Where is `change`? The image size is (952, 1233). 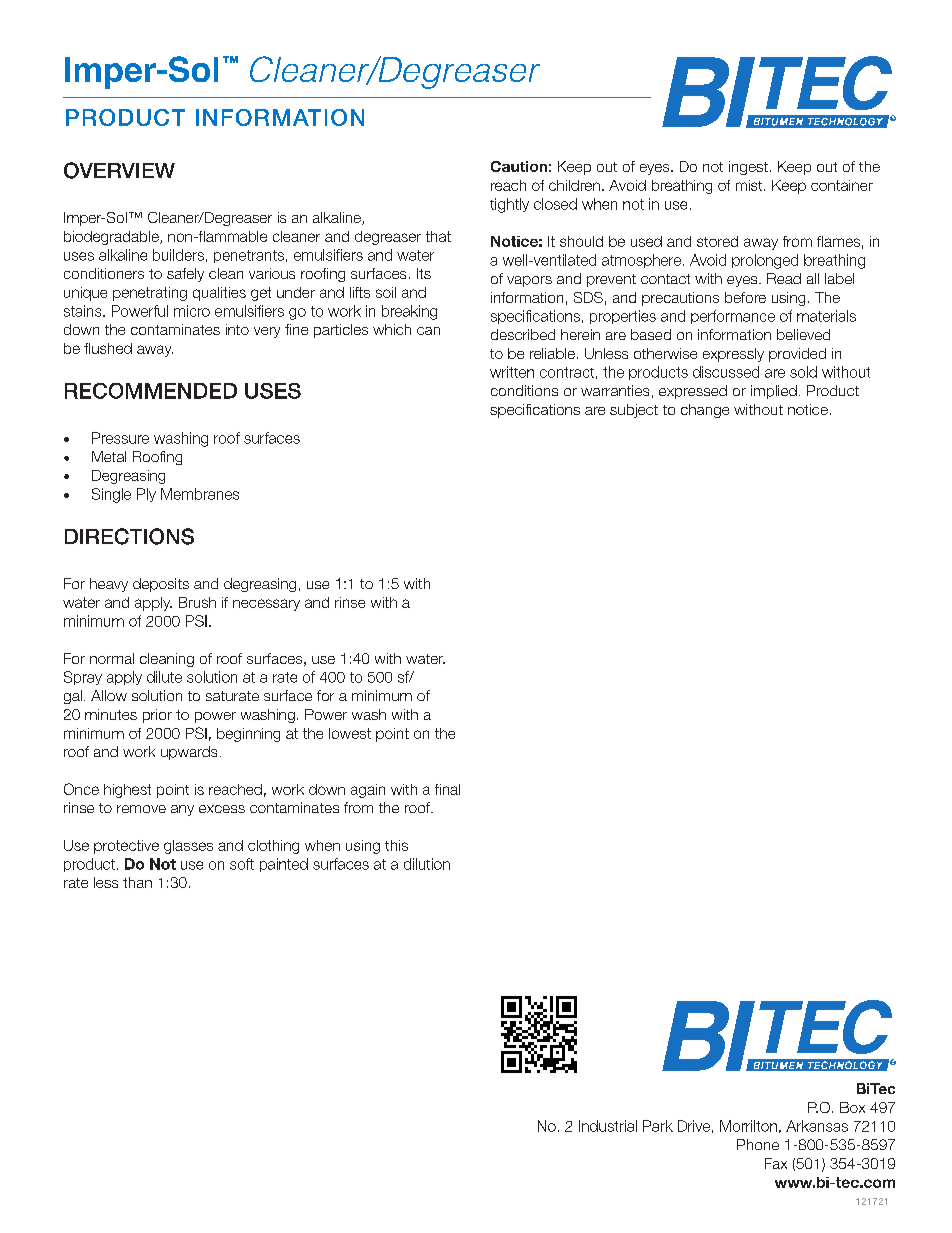
change is located at coordinates (705, 411).
